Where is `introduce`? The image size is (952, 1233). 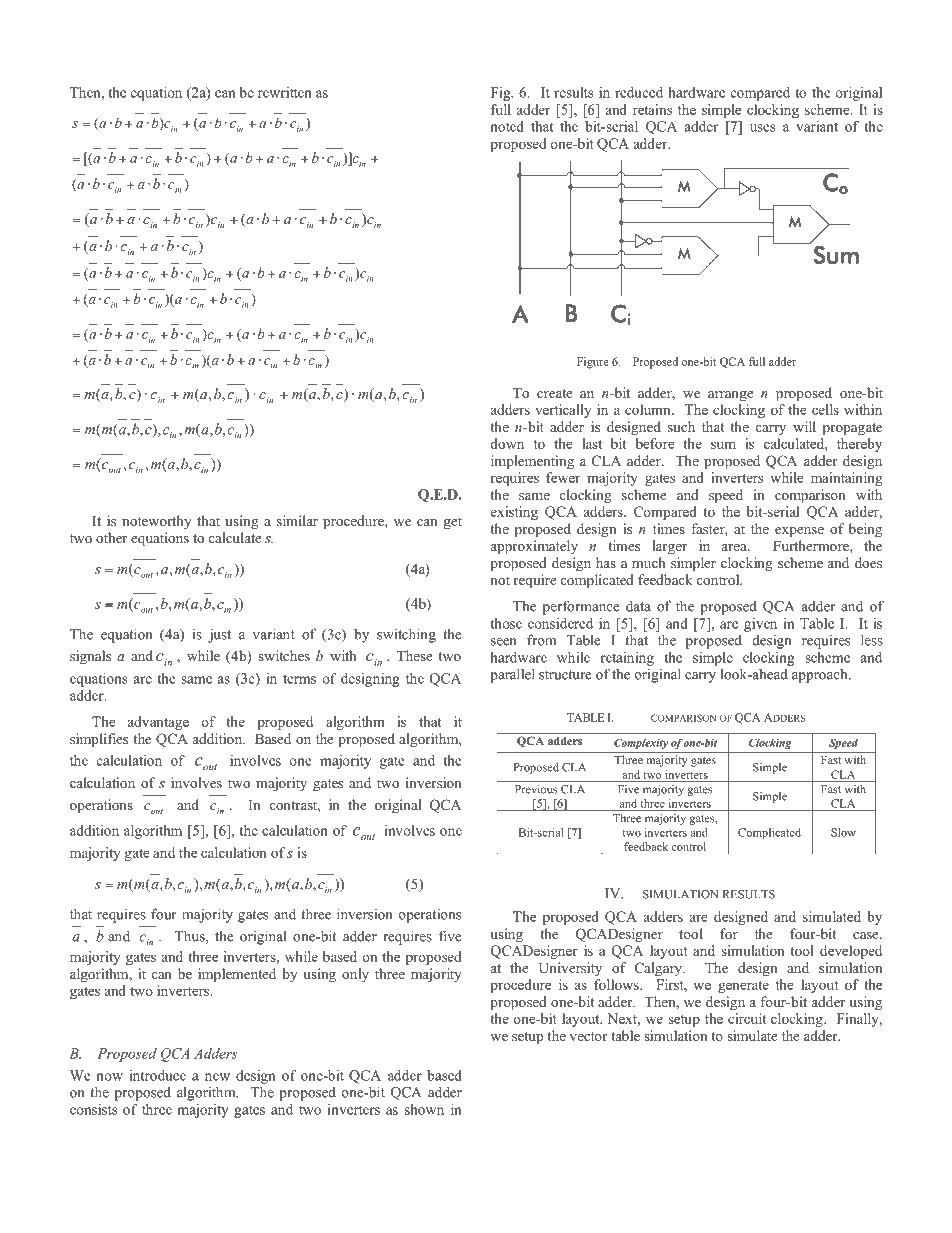
introduce is located at coordinates (157, 1075).
